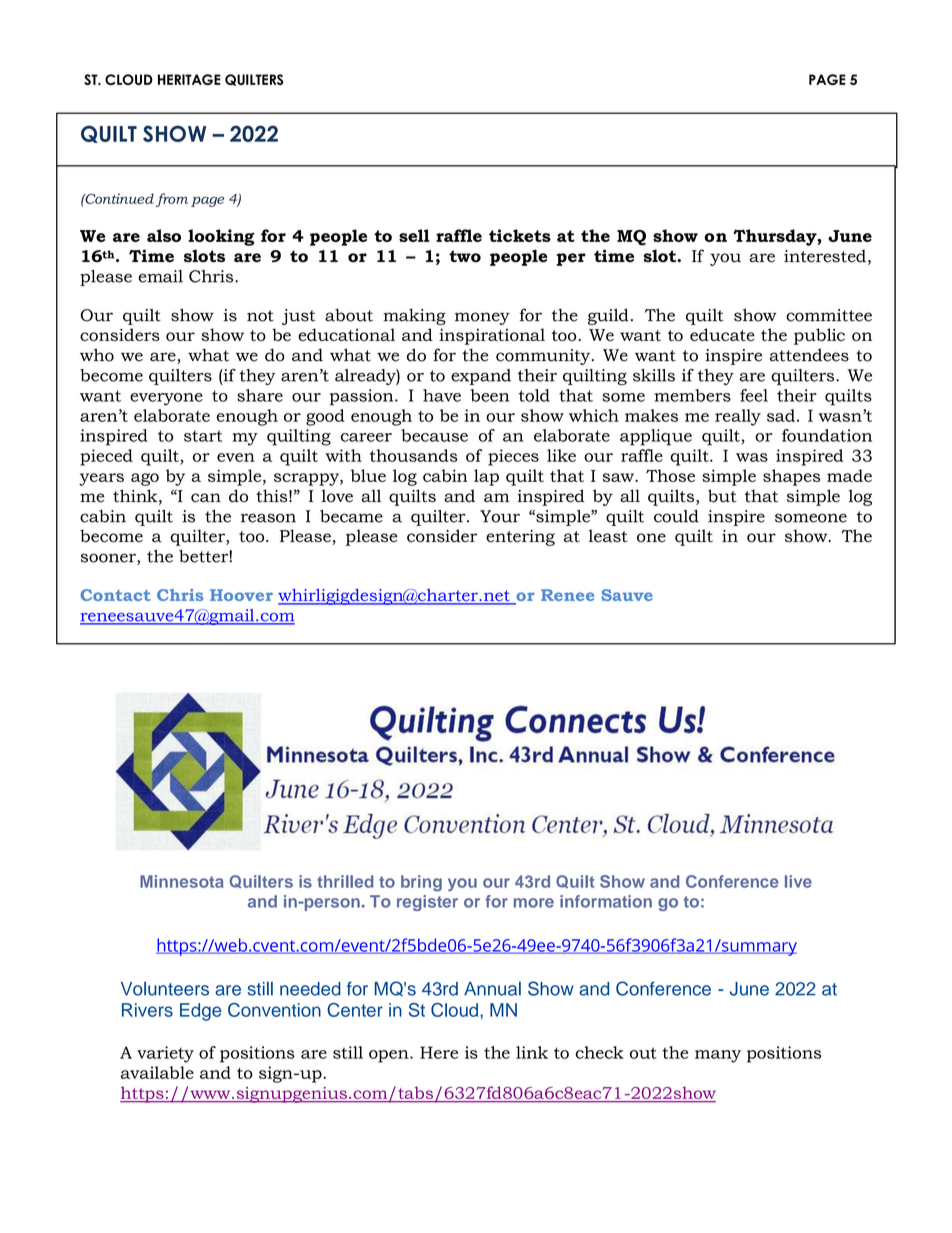 The width and height of the screenshot is (952, 1233). What do you see at coordinates (206, 498) in the screenshot?
I see `can` at bounding box center [206, 498].
